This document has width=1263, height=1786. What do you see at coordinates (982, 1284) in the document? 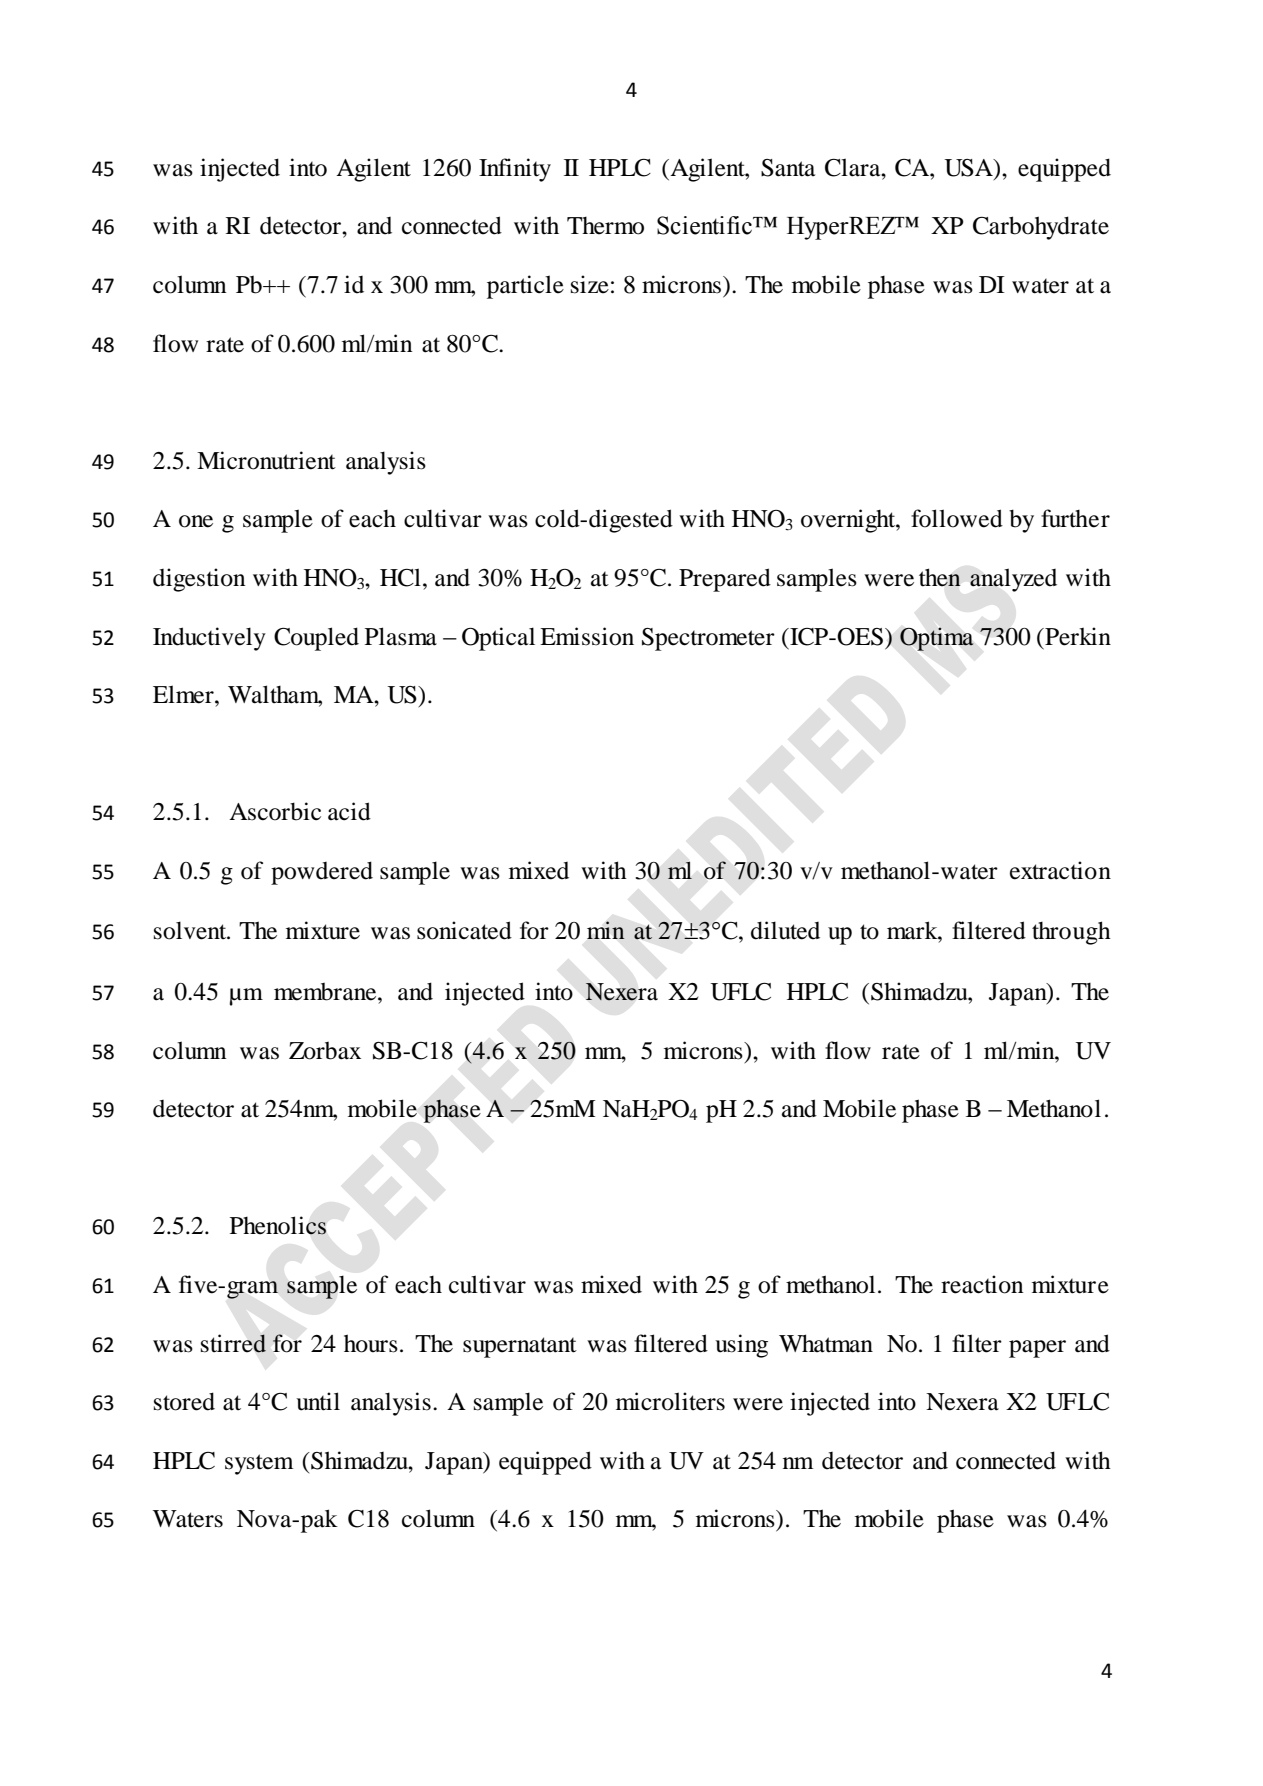
I see `reaction` at bounding box center [982, 1284].
